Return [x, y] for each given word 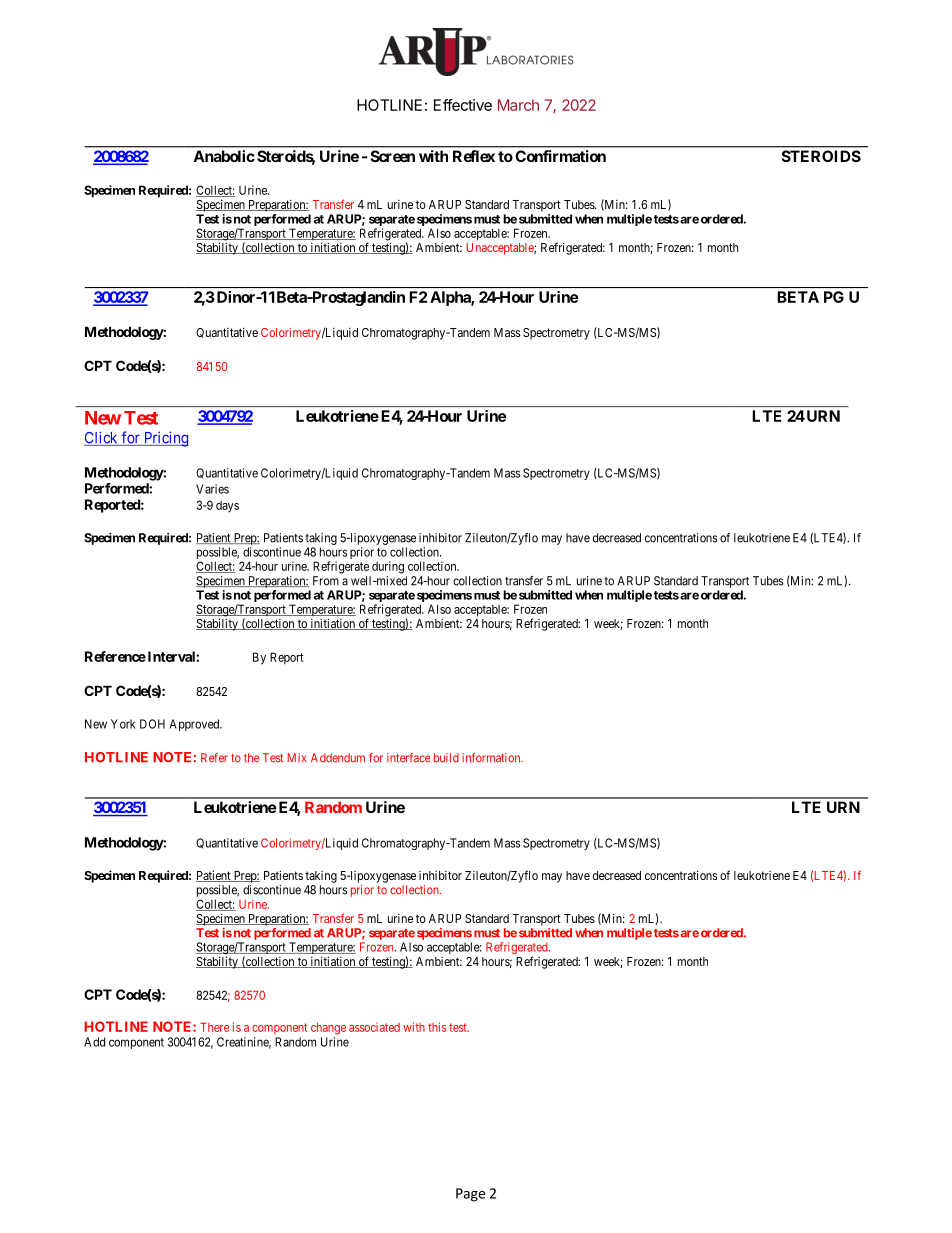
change [328, 1029]
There [214, 1027]
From [326, 581]
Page [470, 1195]
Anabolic [224, 156]
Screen [393, 156]
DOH [152, 724]
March [518, 105]
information [492, 758]
